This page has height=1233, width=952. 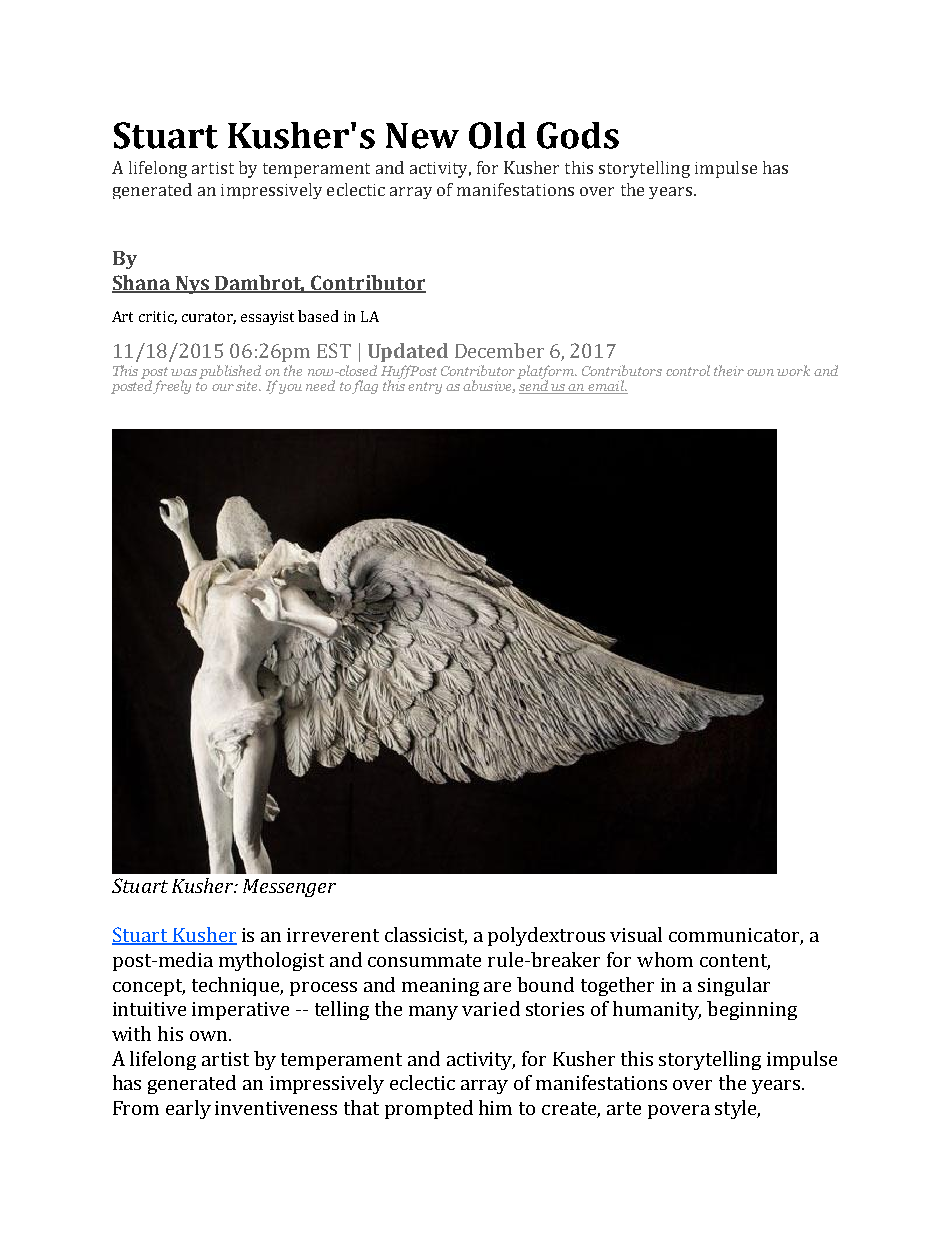 I want to click on Nys, so click(x=193, y=285).
